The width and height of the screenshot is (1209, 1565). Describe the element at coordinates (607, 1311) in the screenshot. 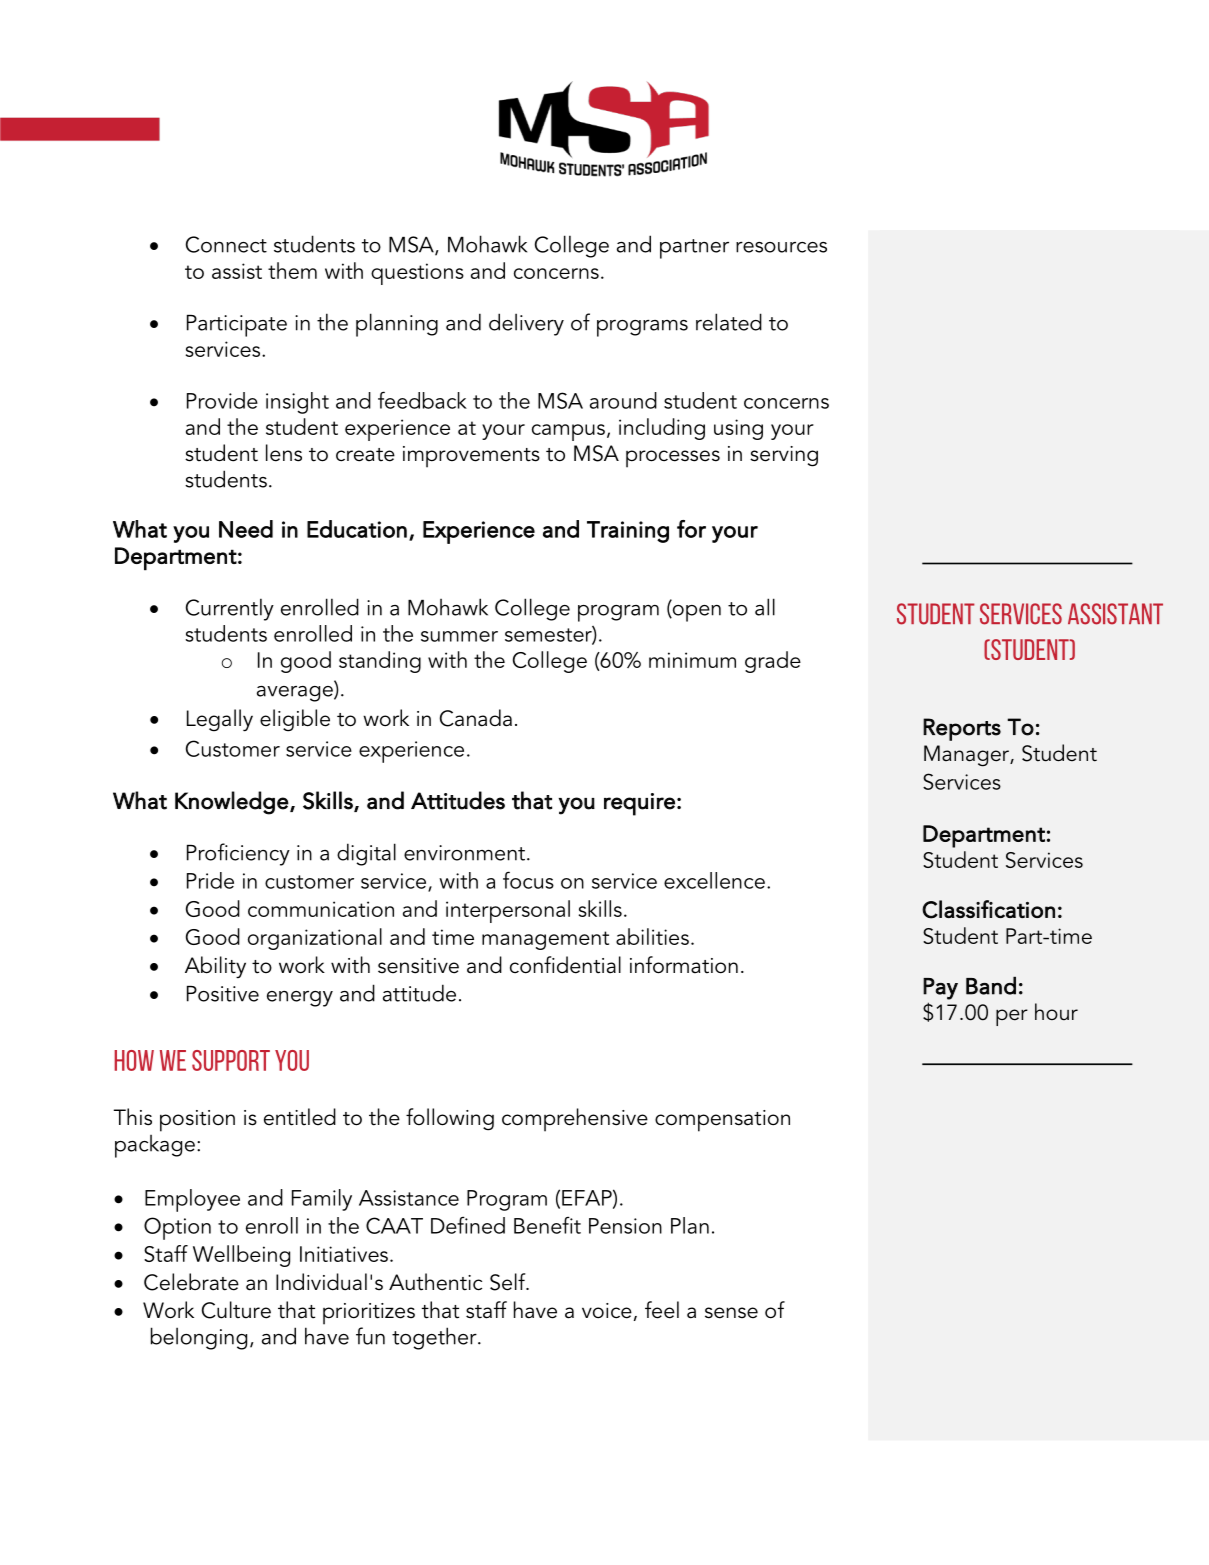

I see `voice` at that location.
